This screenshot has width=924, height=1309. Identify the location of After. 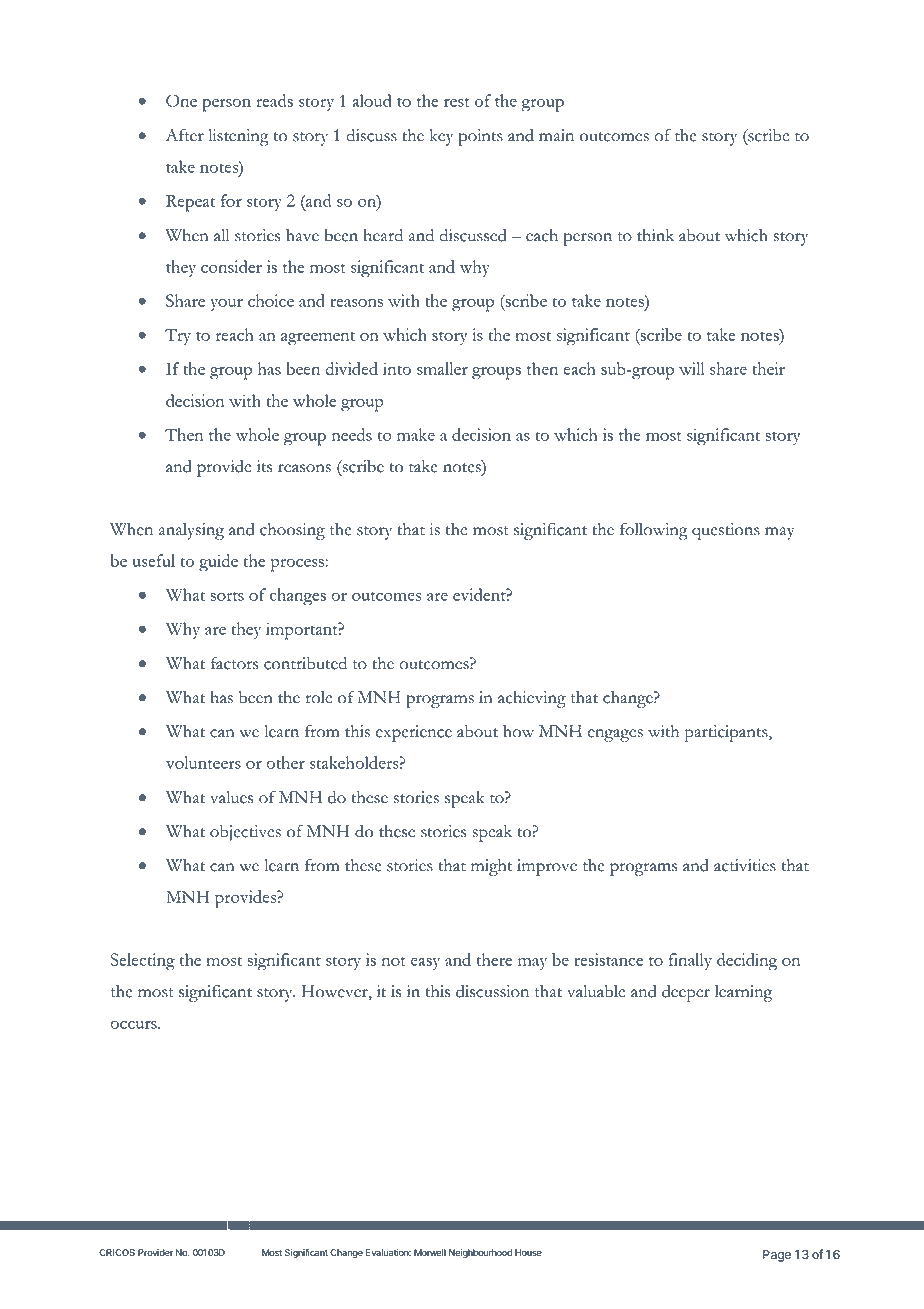
(185, 135).
